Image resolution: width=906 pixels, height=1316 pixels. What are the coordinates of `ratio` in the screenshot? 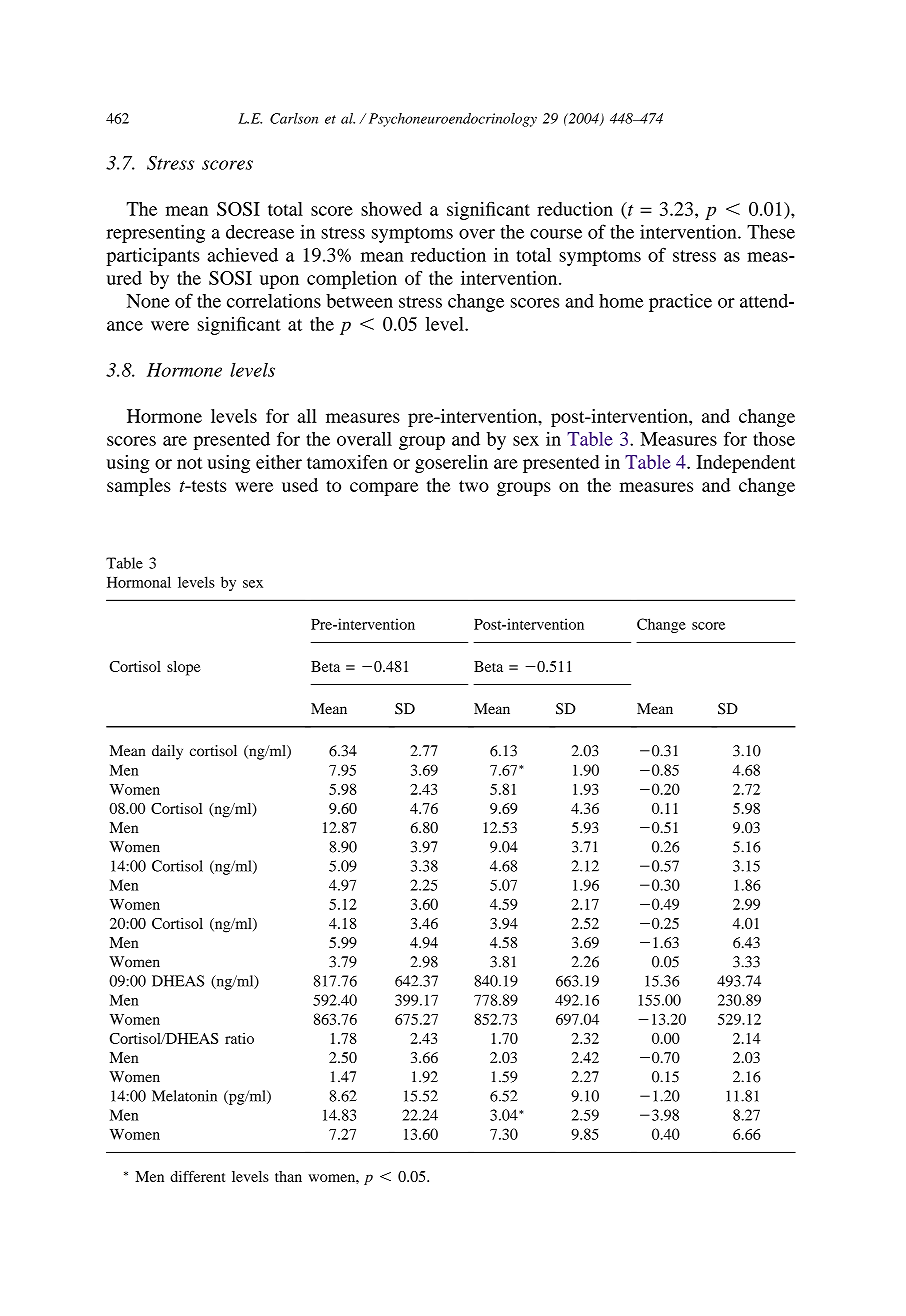 It's located at (239, 1038).
